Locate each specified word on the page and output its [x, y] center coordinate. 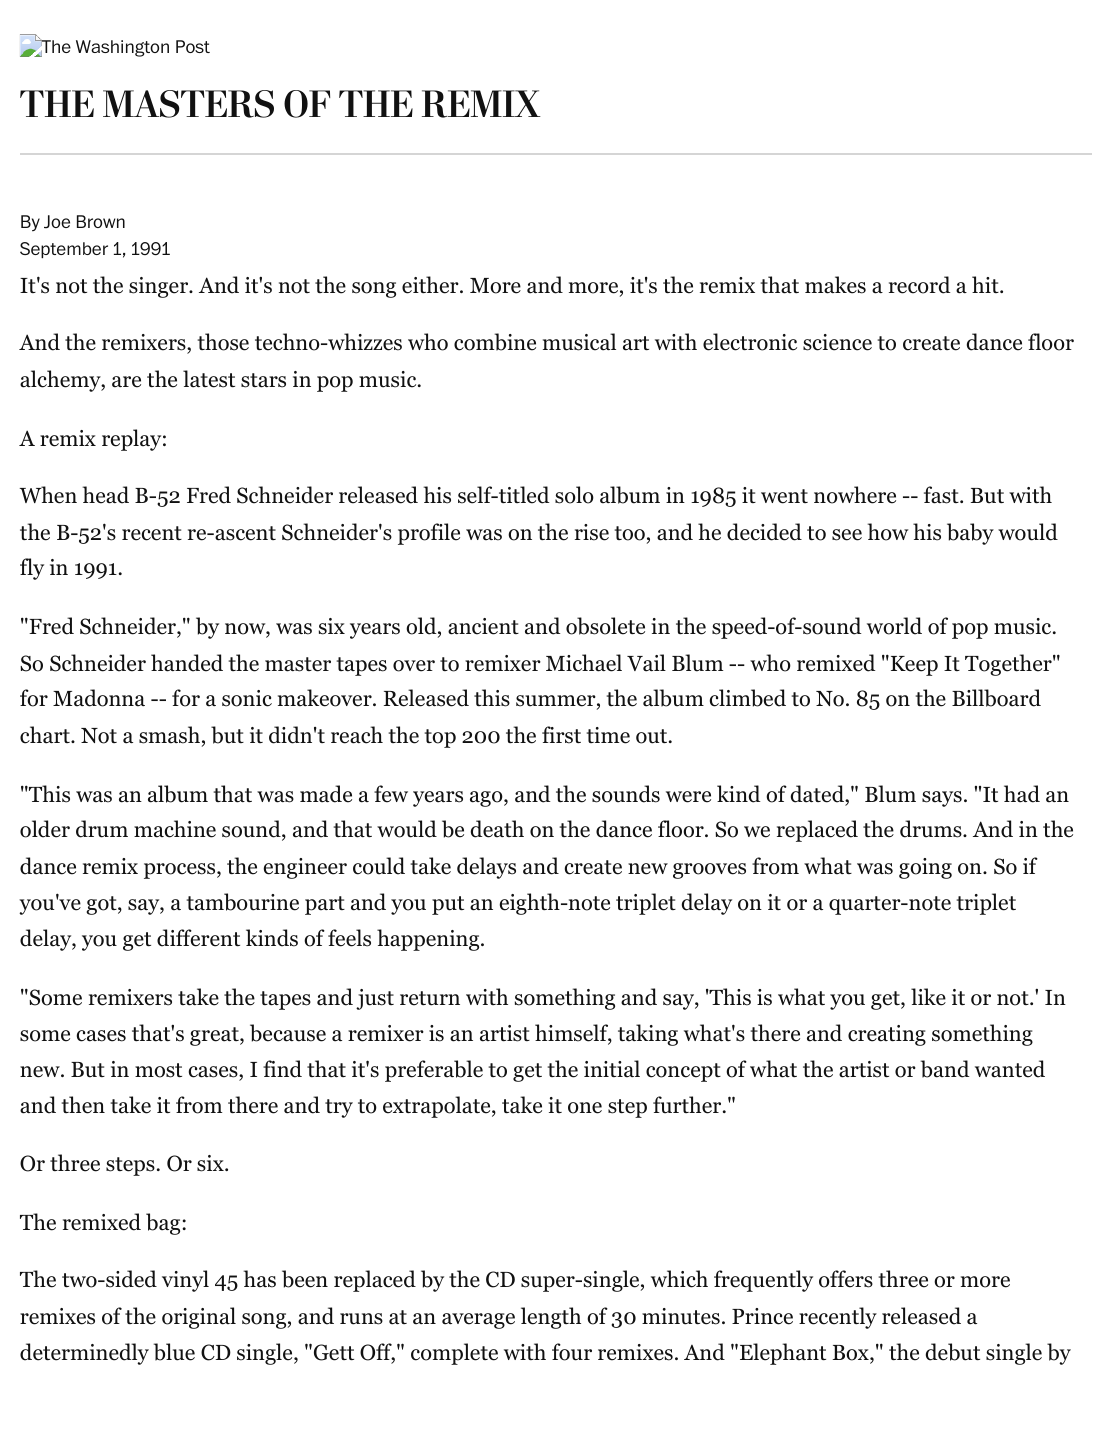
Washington [122, 48]
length [551, 1318]
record [919, 285]
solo [574, 495]
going [925, 868]
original [199, 1318]
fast [941, 495]
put [448, 905]
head [106, 495]
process [179, 871]
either [431, 285]
